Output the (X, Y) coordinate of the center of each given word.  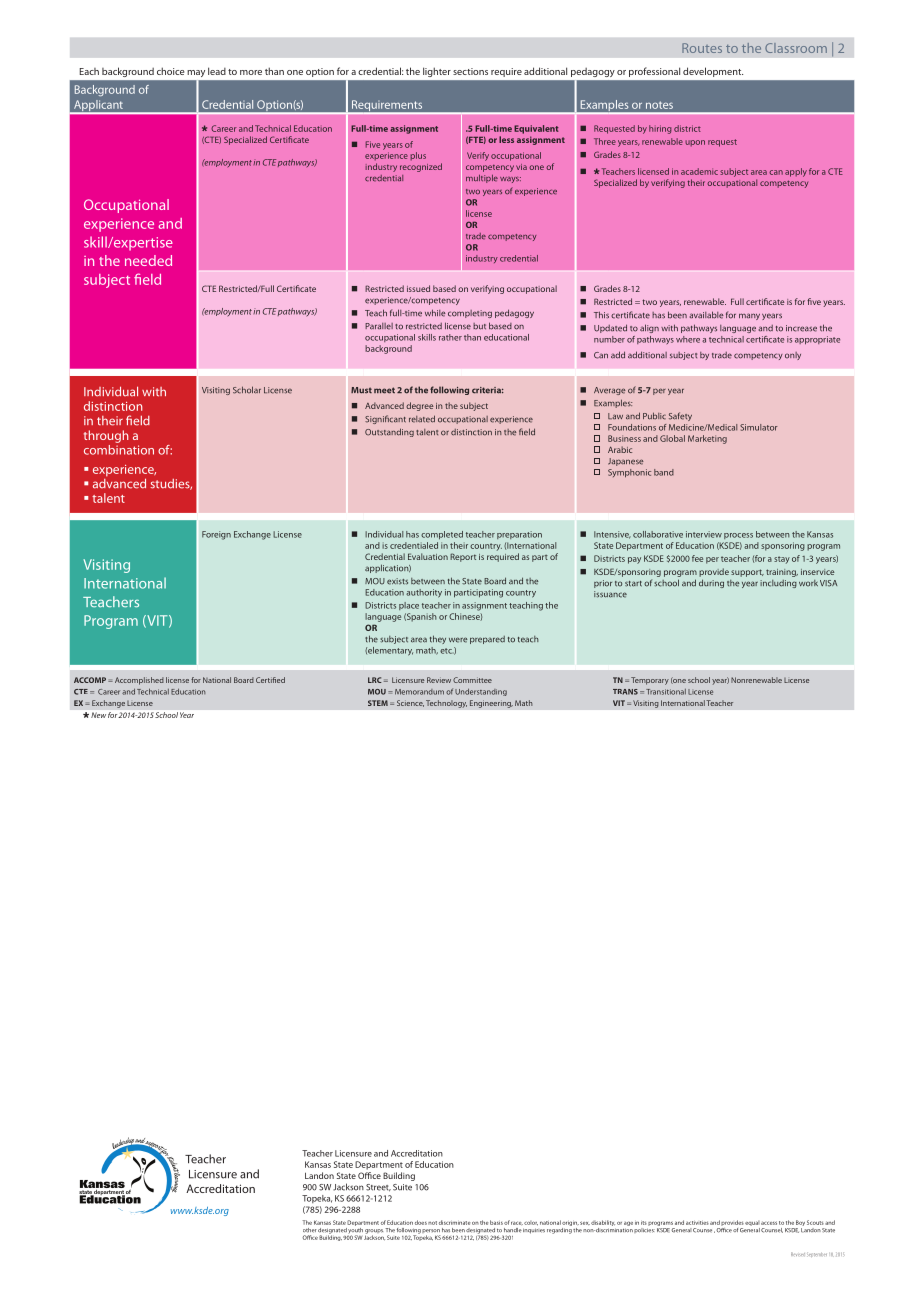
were (458, 640)
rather (450, 337)
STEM (378, 703)
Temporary (650, 681)
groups (374, 1232)
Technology (446, 704)
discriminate (455, 1222)
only (793, 356)
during (711, 583)
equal (752, 1223)
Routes (702, 48)
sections (470, 71)
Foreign (216, 535)
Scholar (247, 390)
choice (170, 71)
